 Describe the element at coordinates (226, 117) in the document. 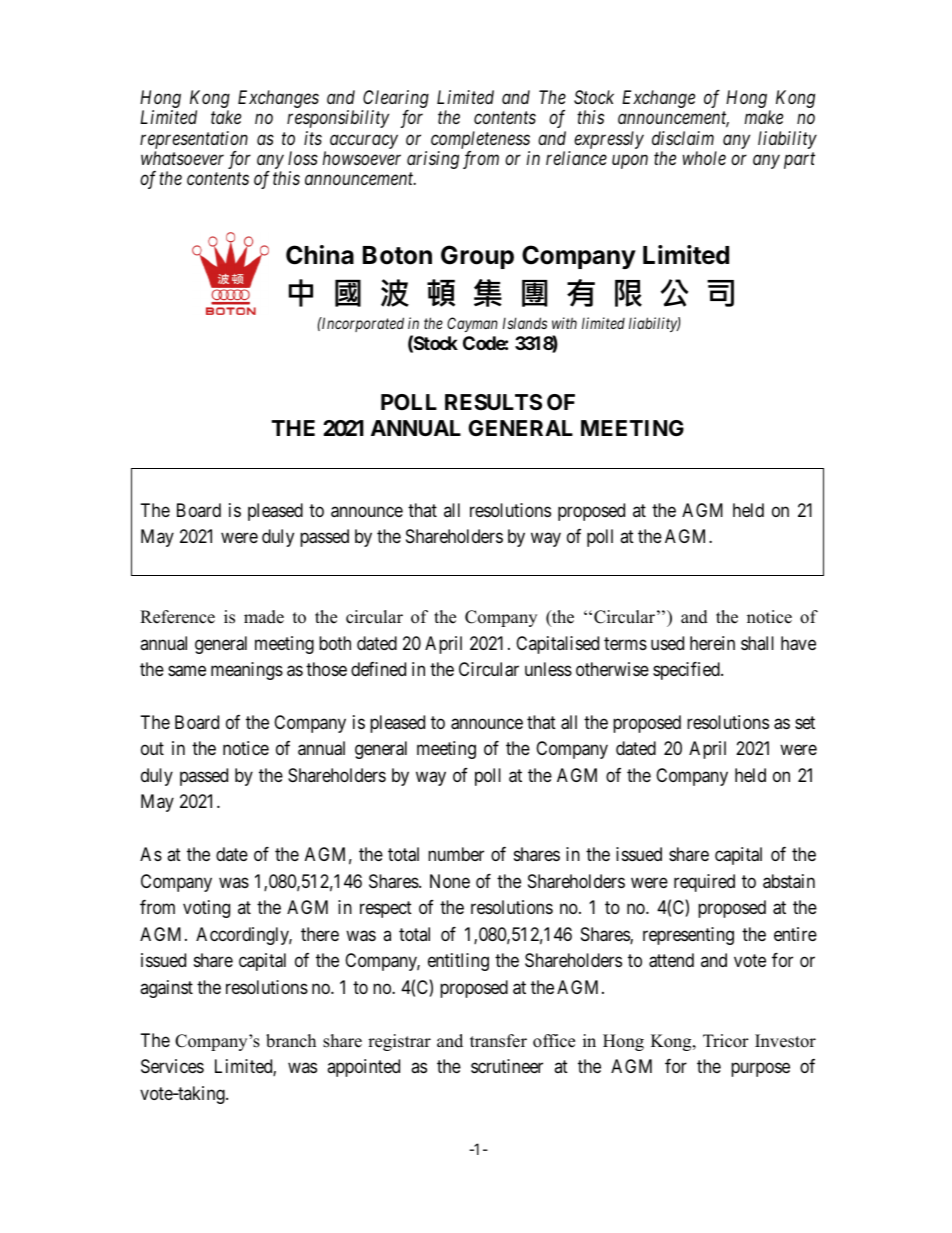

I see `take` at that location.
